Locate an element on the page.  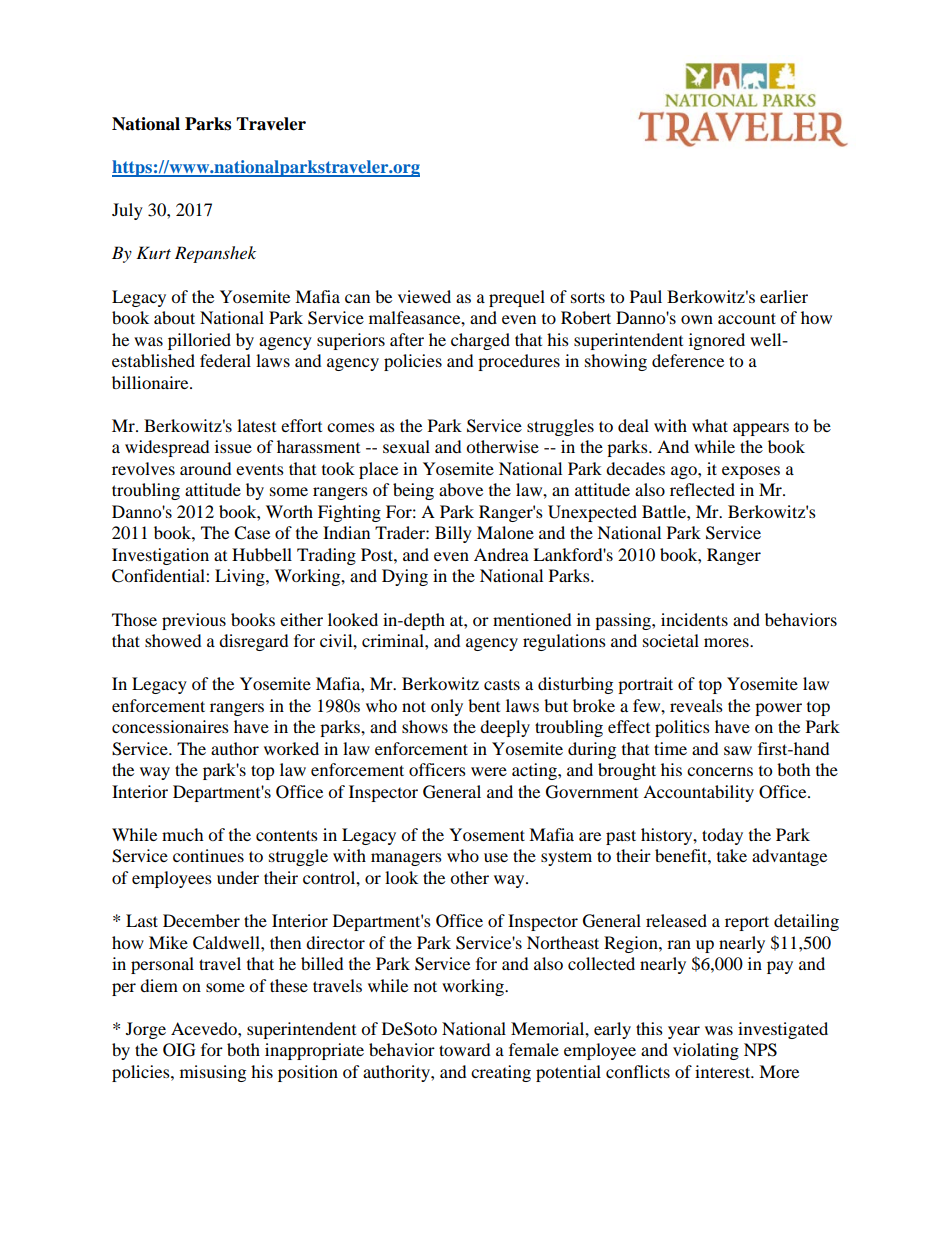
violating is located at coordinates (706, 1051).
